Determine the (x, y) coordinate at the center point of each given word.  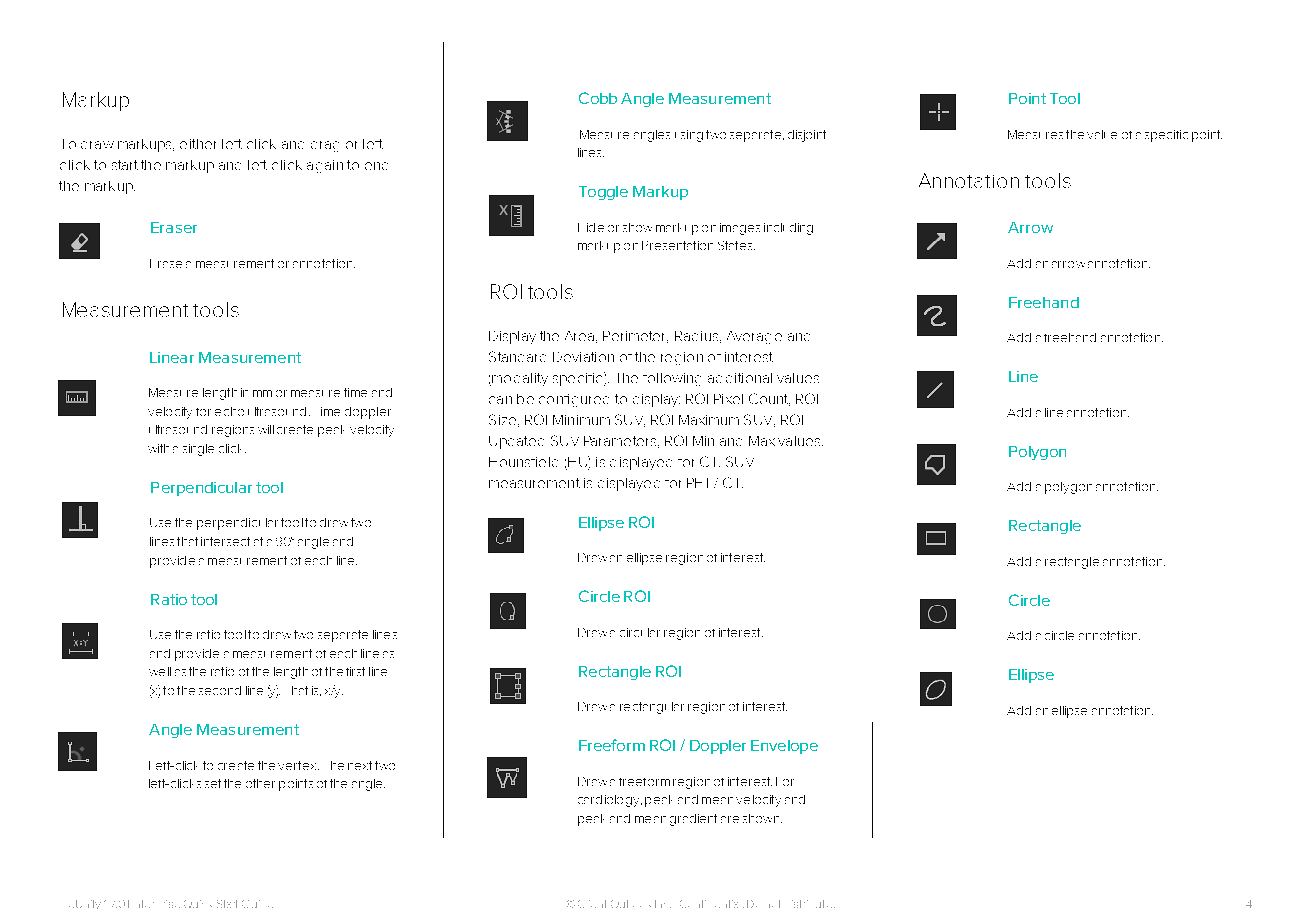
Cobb (598, 98)
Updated (516, 442)
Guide (257, 904)
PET (697, 483)
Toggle (603, 193)
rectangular (652, 708)
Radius (698, 337)
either (198, 144)
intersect (225, 541)
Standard (517, 356)
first (355, 671)
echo (229, 411)
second (220, 690)
